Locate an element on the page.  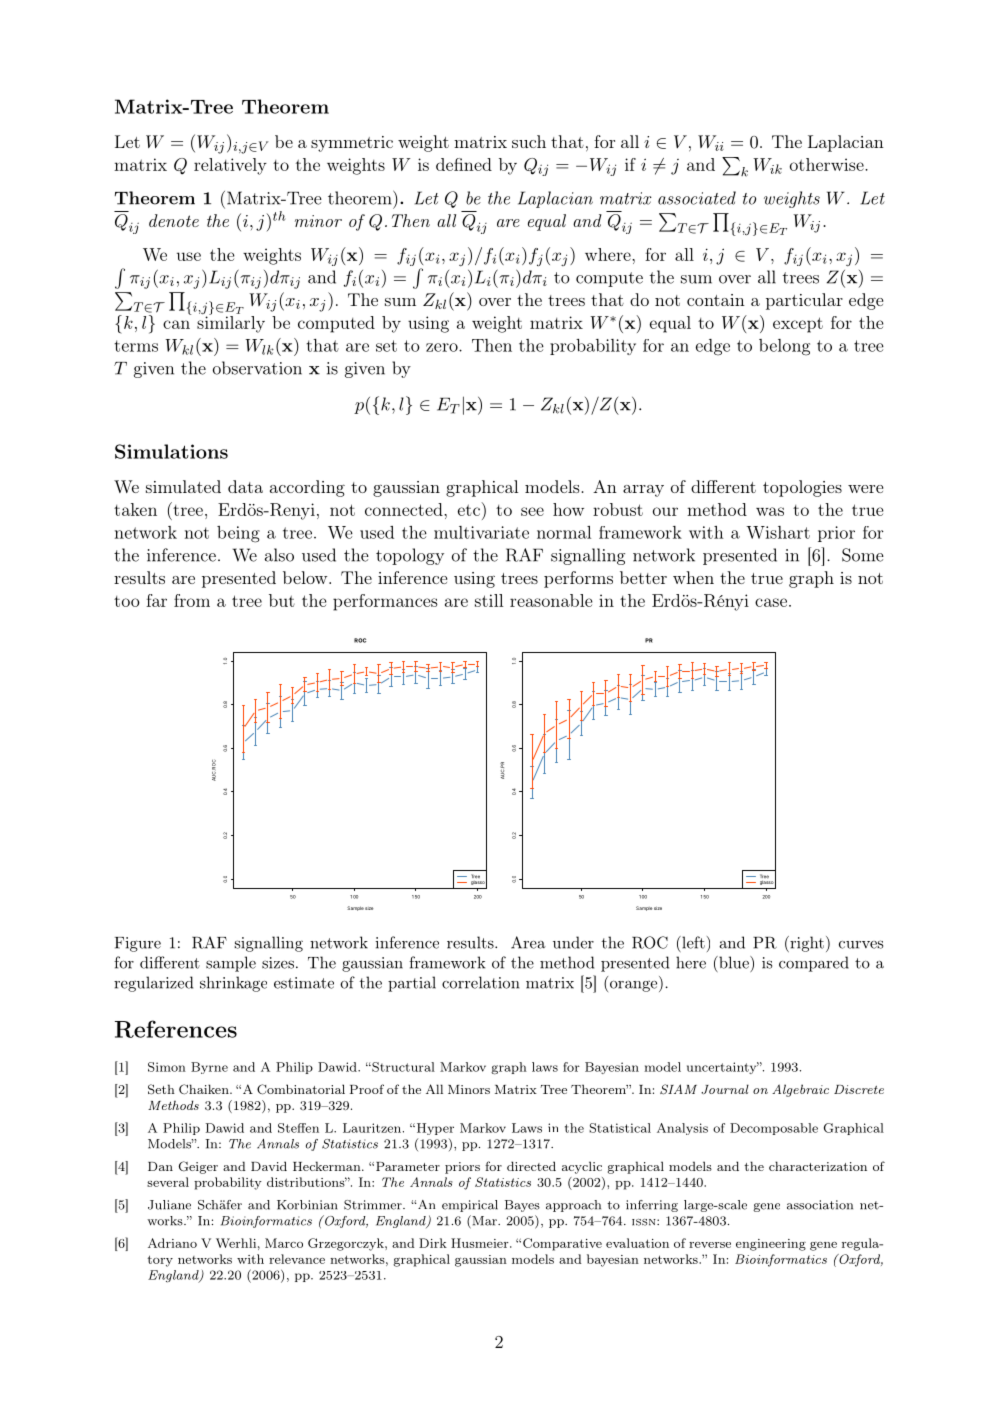
relatively is located at coordinates (230, 166).
